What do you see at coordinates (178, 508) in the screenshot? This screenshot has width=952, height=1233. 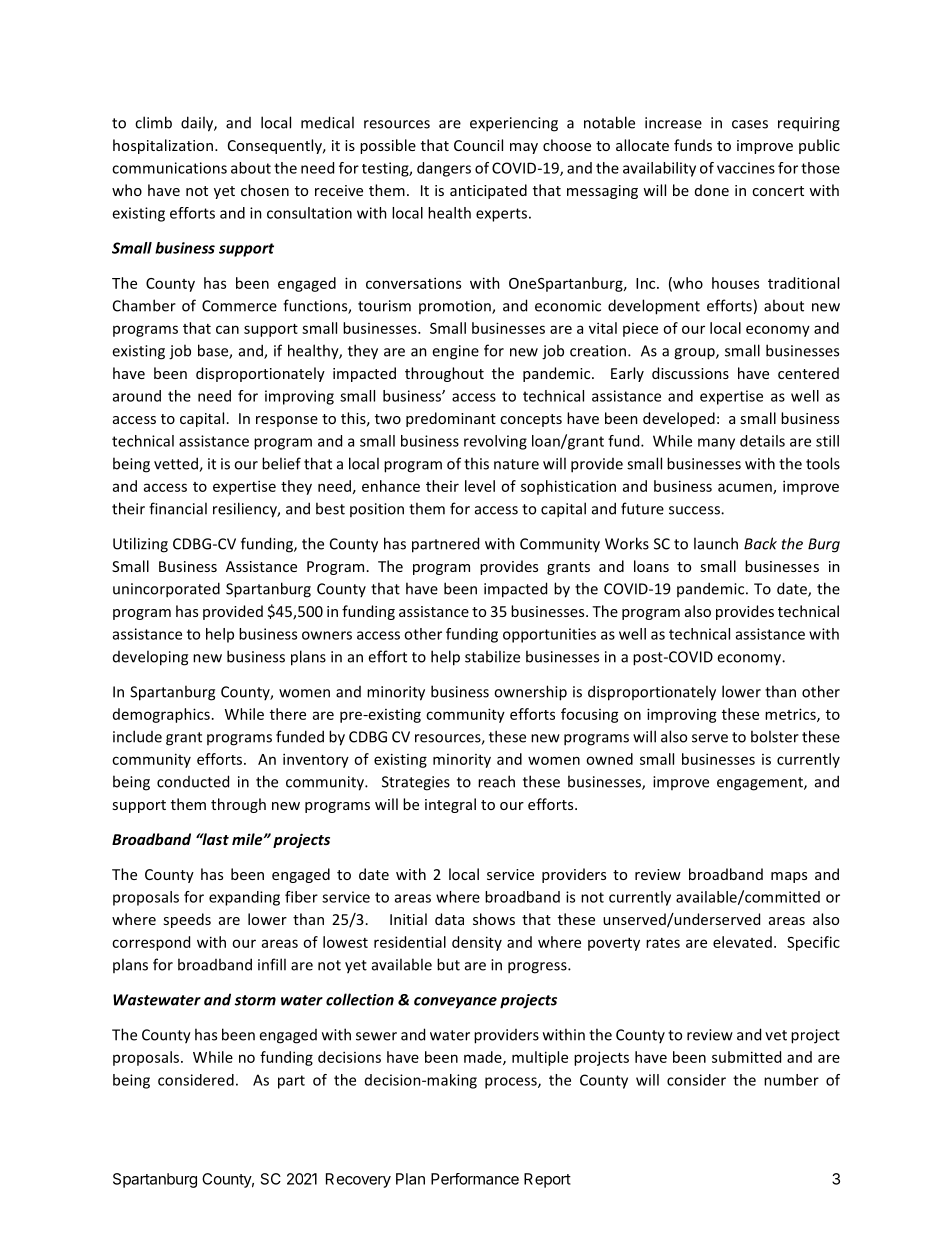 I see `financial` at bounding box center [178, 508].
